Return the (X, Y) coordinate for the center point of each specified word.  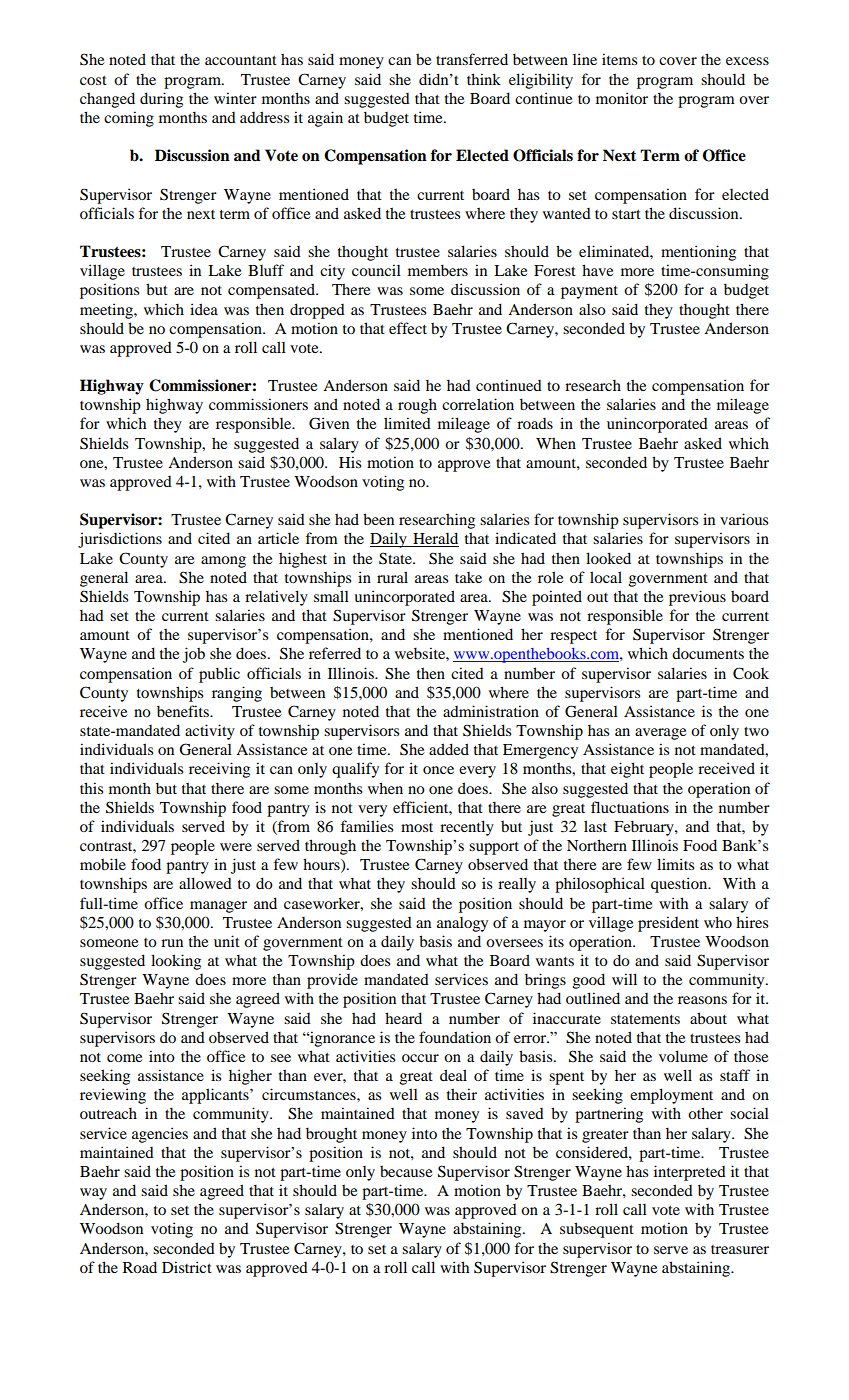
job (194, 655)
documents (708, 653)
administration (491, 711)
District (187, 1267)
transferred (472, 59)
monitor (622, 98)
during (161, 100)
